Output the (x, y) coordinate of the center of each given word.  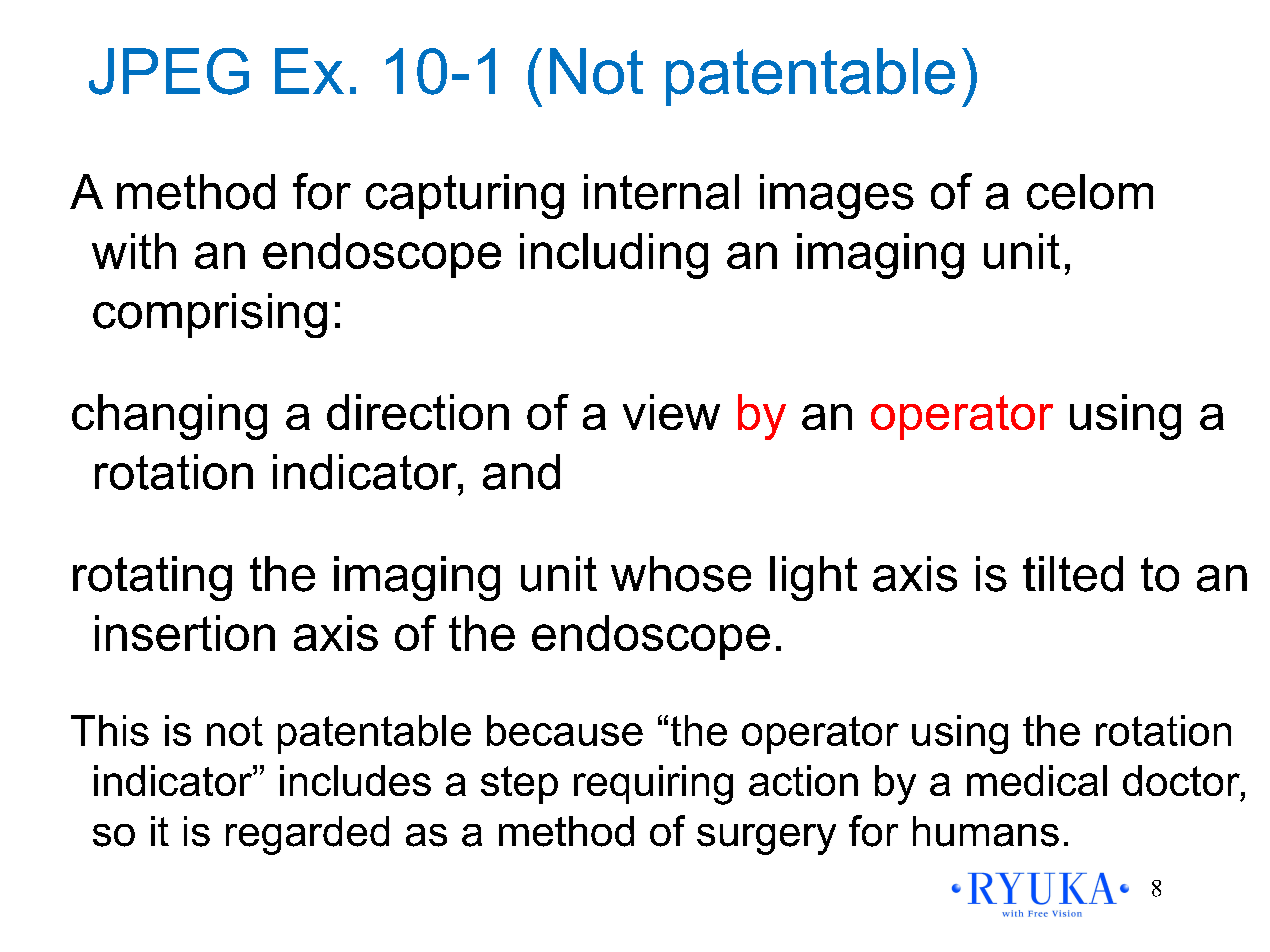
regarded (307, 835)
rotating (152, 578)
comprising (210, 315)
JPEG (169, 71)
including (614, 256)
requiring (653, 785)
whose (681, 574)
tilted (1073, 574)
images (837, 196)
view (671, 412)
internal (661, 192)
